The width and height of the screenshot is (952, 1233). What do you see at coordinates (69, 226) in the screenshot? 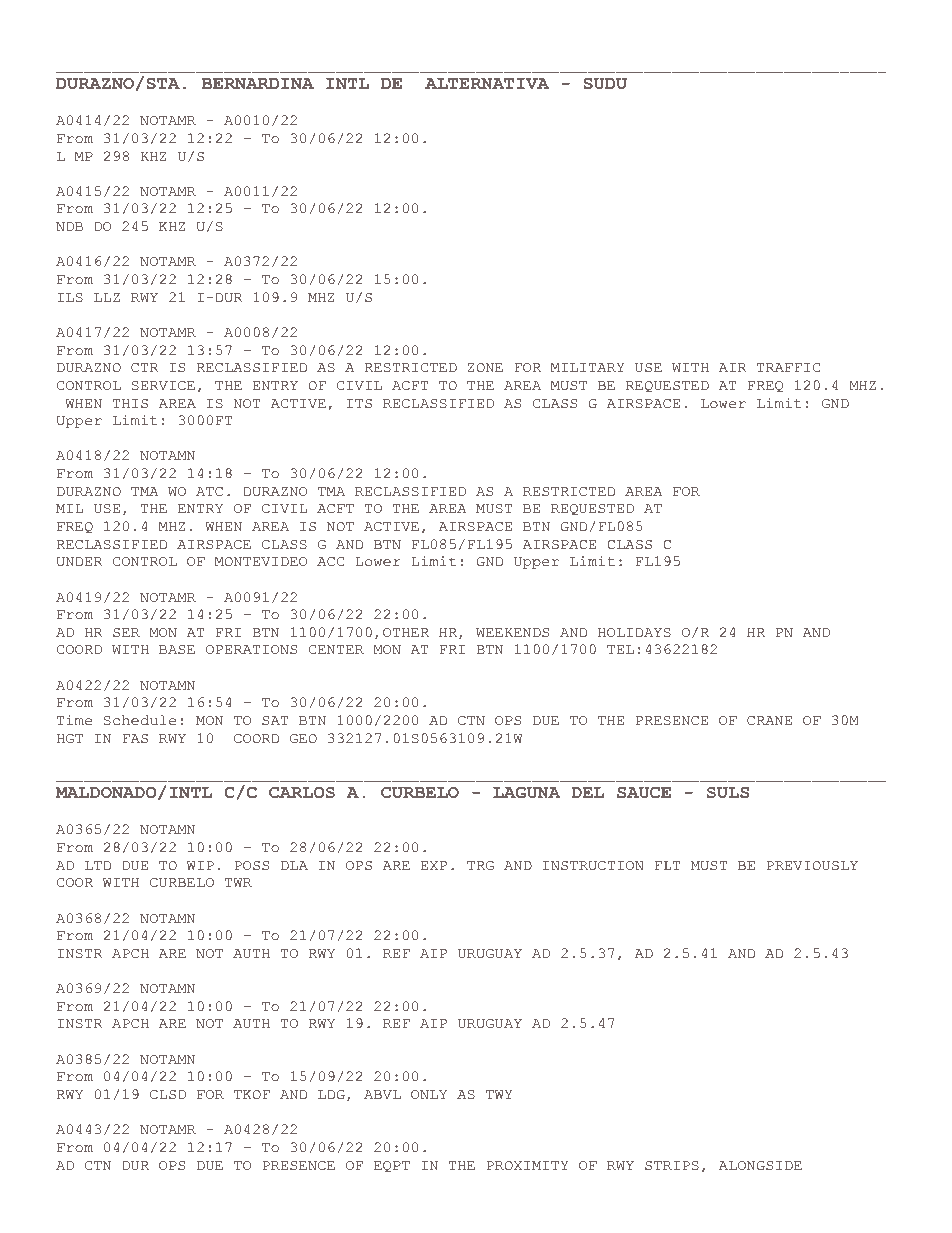
I see `NDB` at bounding box center [69, 226].
